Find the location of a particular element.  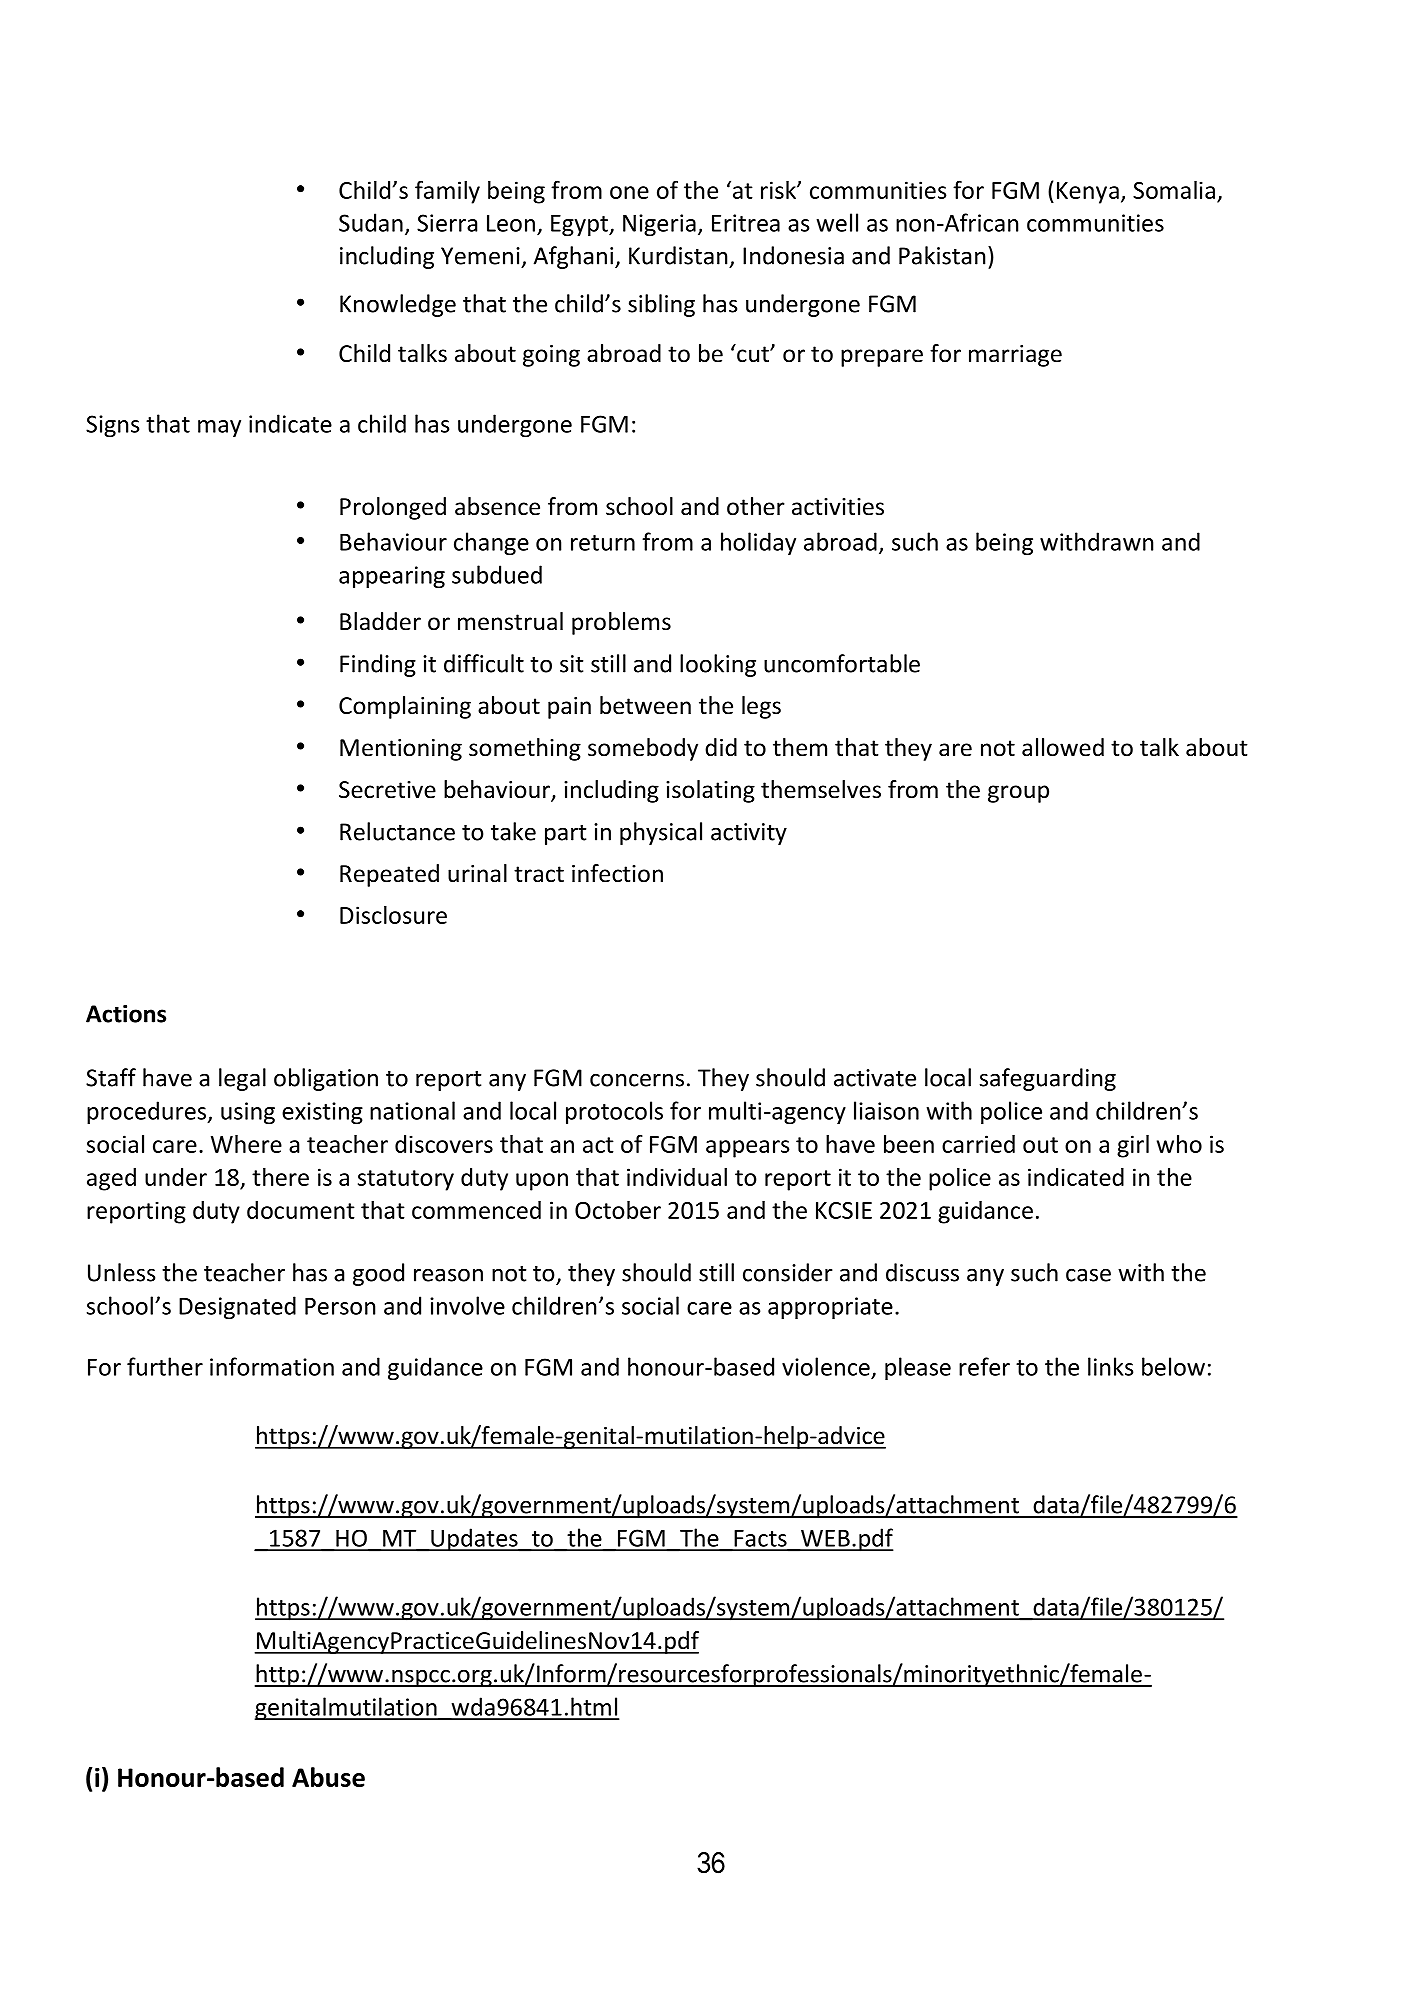

Kenya is located at coordinates (1088, 193).
